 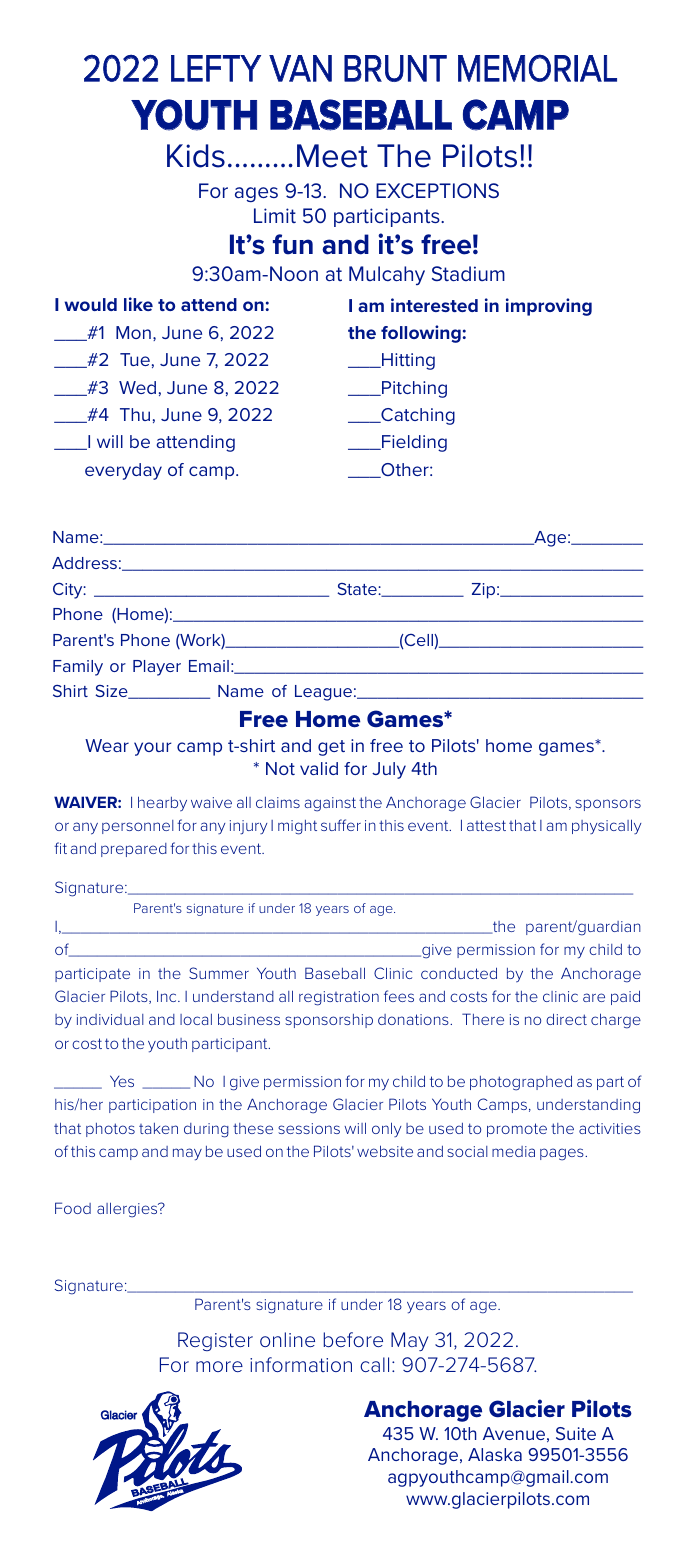 What do you see at coordinates (122, 1081) in the page?
I see `Yes` at bounding box center [122, 1081].
